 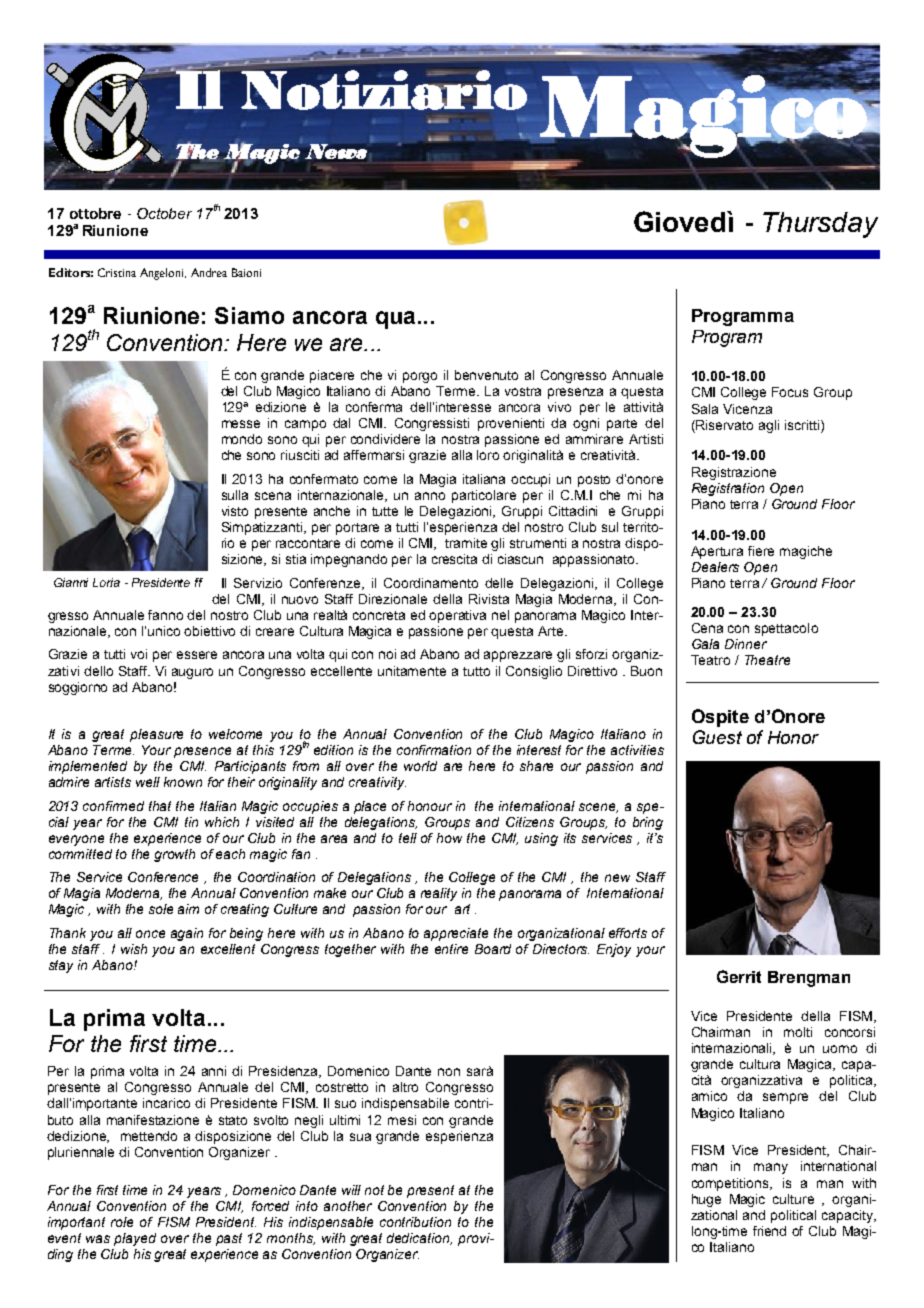 What do you see at coordinates (739, 976) in the screenshot?
I see `Gerrit` at bounding box center [739, 976].
